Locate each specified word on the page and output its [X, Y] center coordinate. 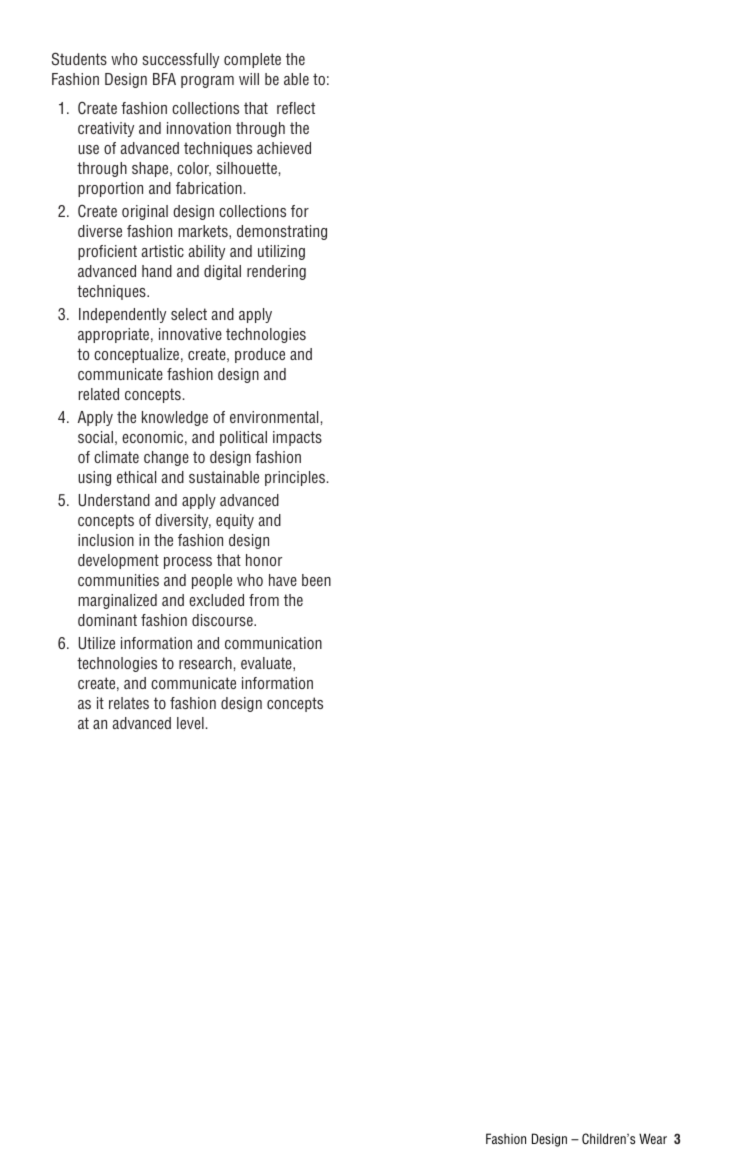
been [316, 580]
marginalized [117, 601]
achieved [284, 148]
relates [129, 703]
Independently [122, 315]
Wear [653, 1138]
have [283, 580]
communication [273, 643]
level [190, 723]
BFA [164, 79]
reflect [296, 108]
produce [260, 355]
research [205, 663]
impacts [297, 438]
